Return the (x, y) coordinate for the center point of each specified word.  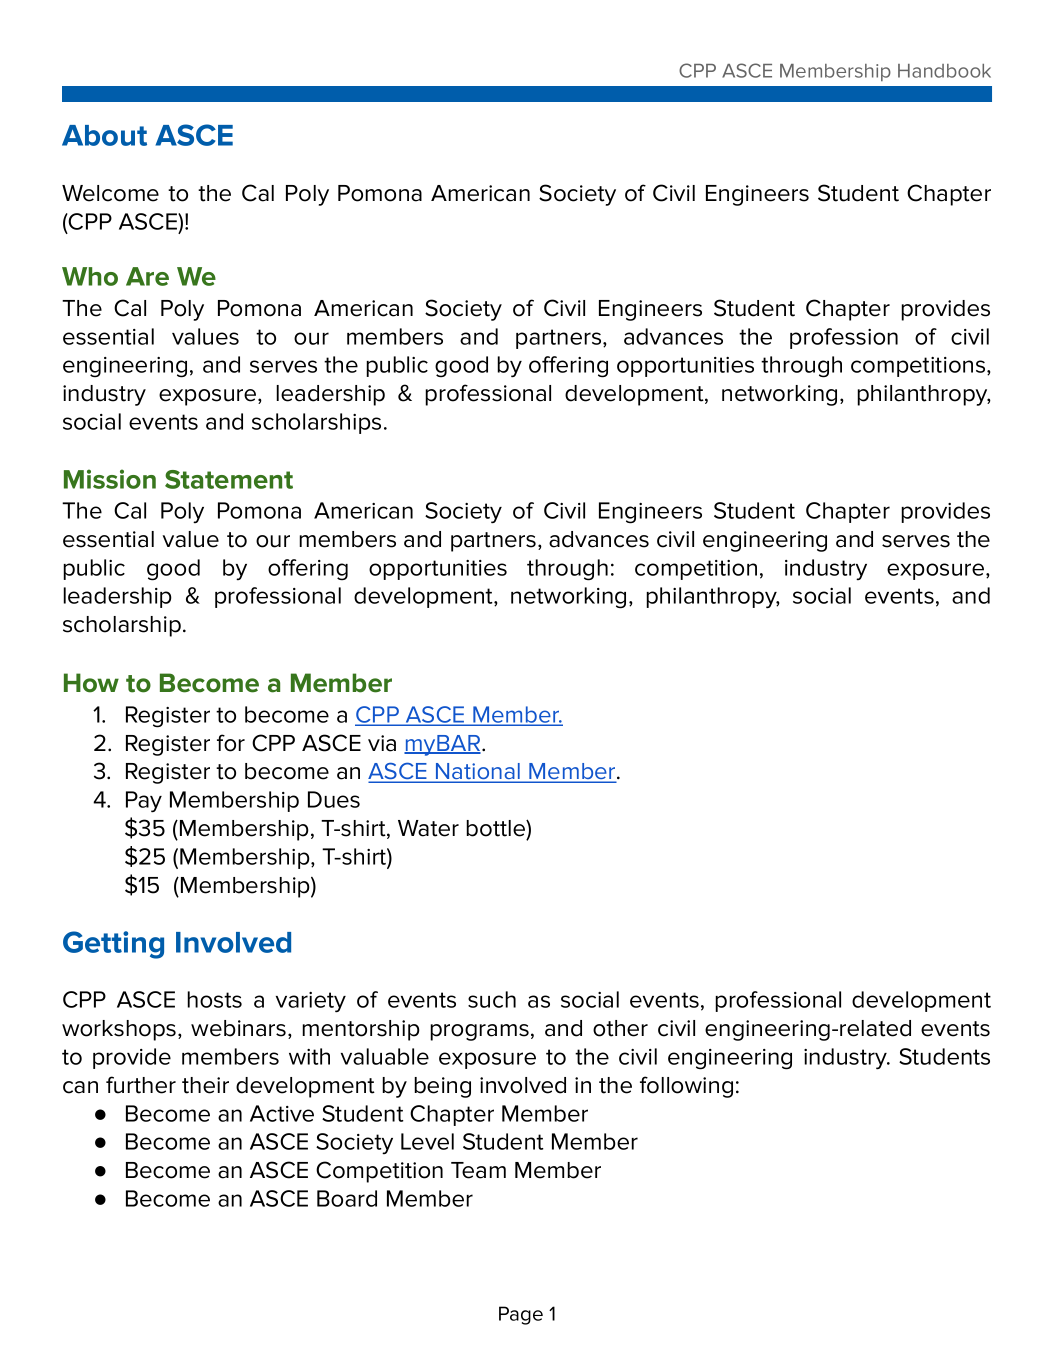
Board (347, 1198)
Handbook (944, 71)
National (478, 772)
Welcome (110, 193)
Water (428, 828)
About (104, 135)
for (231, 743)
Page (521, 1315)
